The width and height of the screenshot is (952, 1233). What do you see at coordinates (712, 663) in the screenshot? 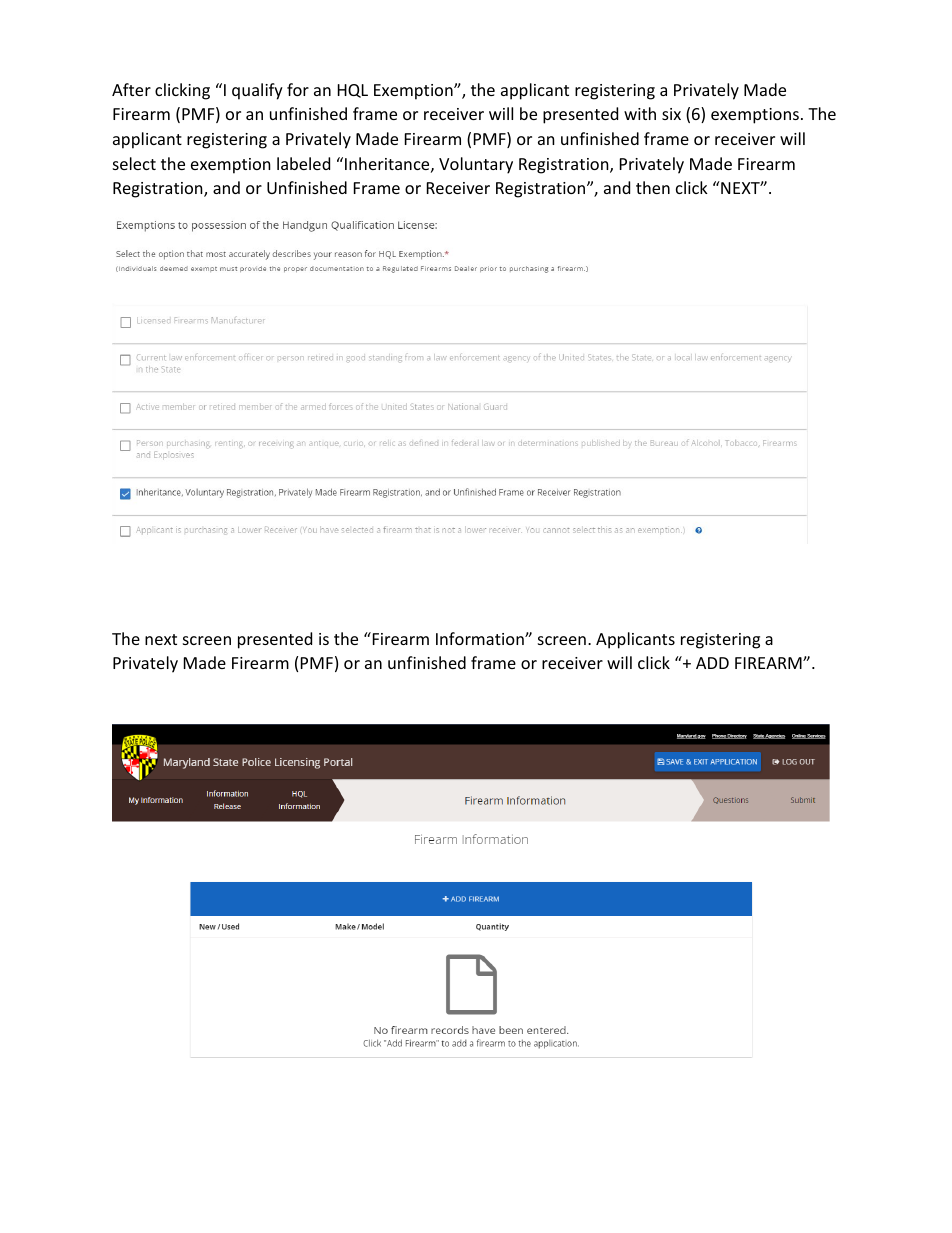
I see `ADD` at bounding box center [712, 663].
